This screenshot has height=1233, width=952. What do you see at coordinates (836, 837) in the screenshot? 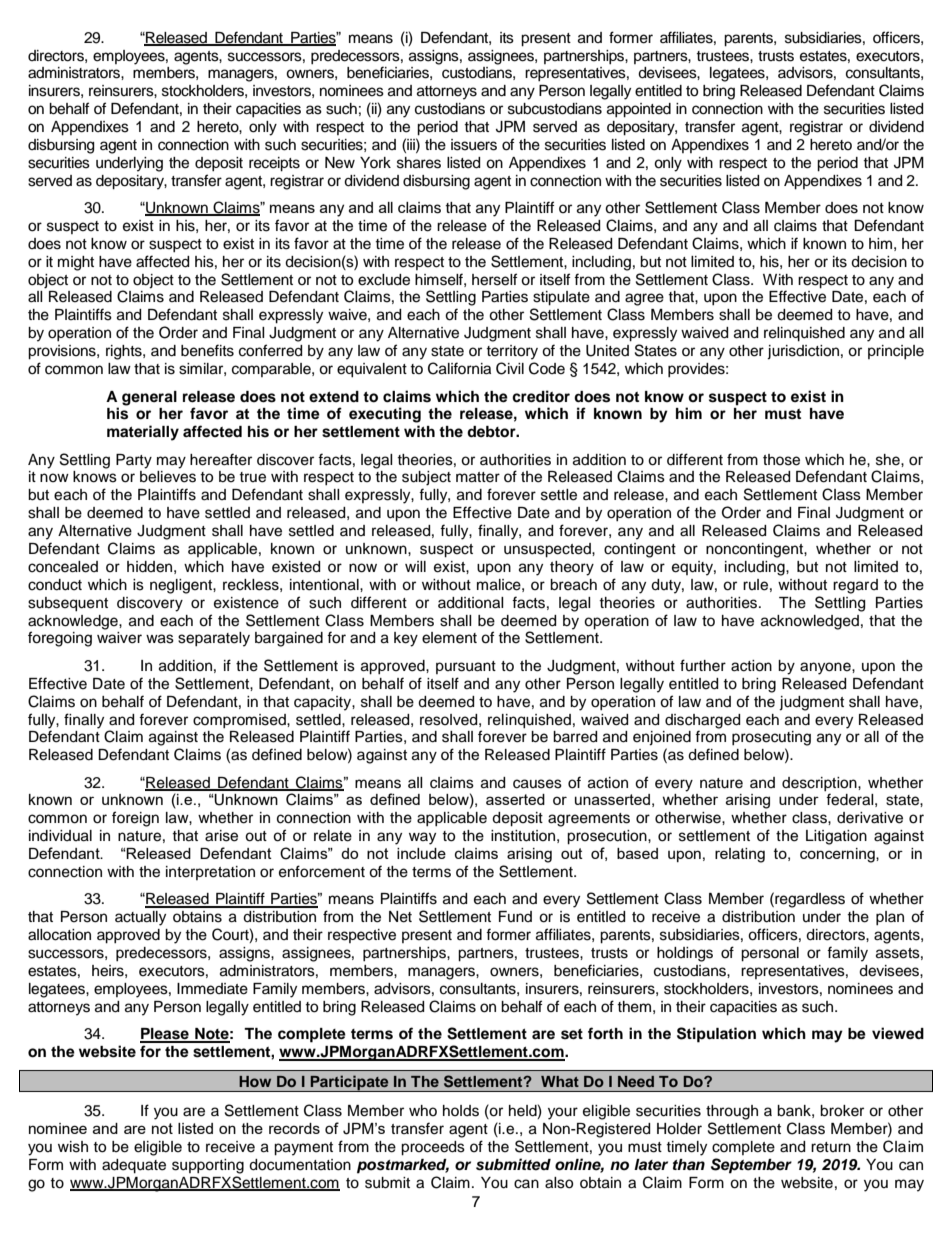
I see `Litigation` at bounding box center [836, 837].
